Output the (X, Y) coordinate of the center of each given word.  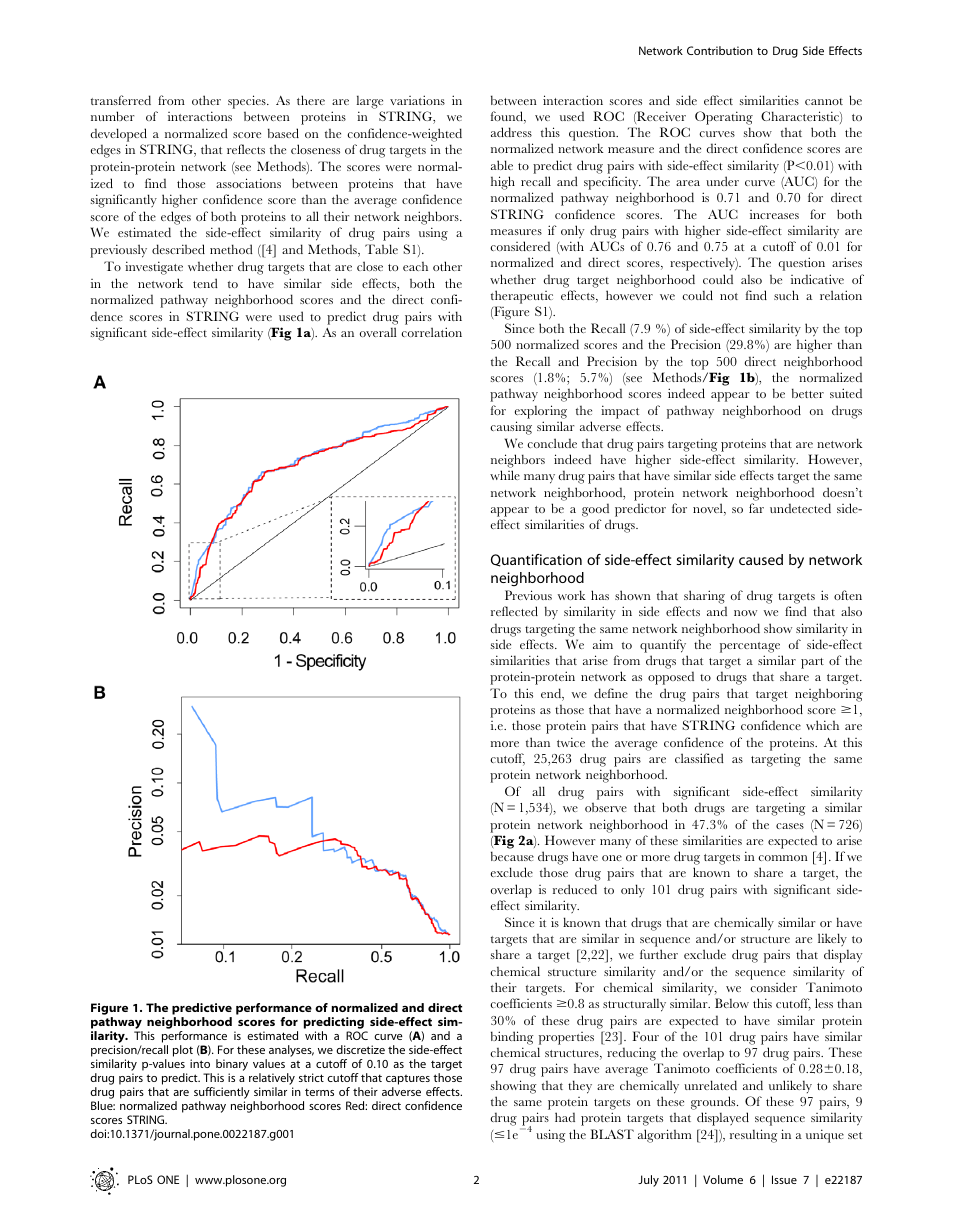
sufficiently (222, 1094)
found (508, 117)
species (248, 102)
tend (205, 283)
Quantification (536, 560)
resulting (753, 1136)
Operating (724, 118)
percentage (750, 647)
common (783, 858)
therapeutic (522, 297)
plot (183, 1052)
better (808, 393)
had (565, 1117)
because (512, 856)
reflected (514, 611)
